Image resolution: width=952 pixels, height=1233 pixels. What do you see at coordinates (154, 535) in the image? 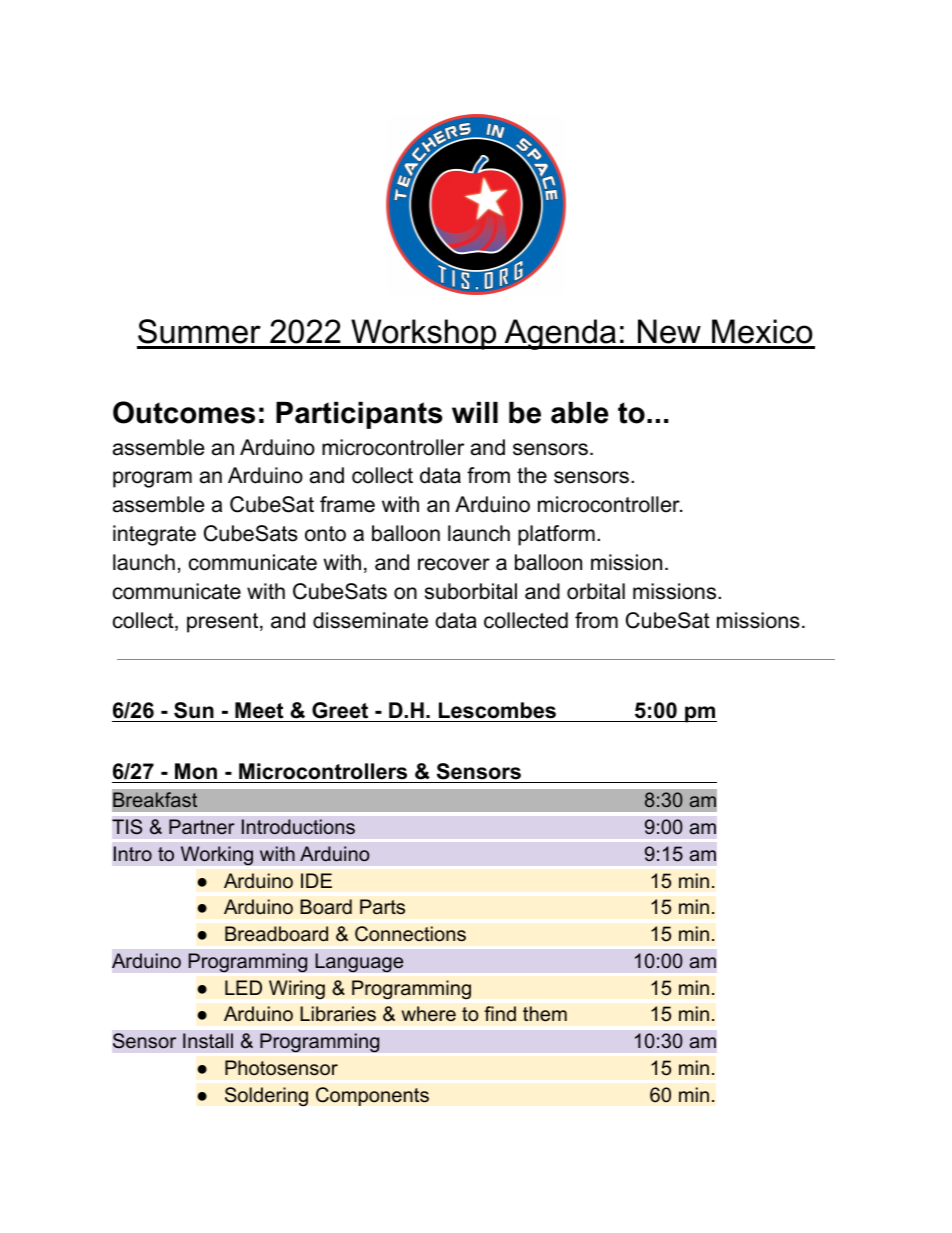
I see `integrate` at bounding box center [154, 535].
